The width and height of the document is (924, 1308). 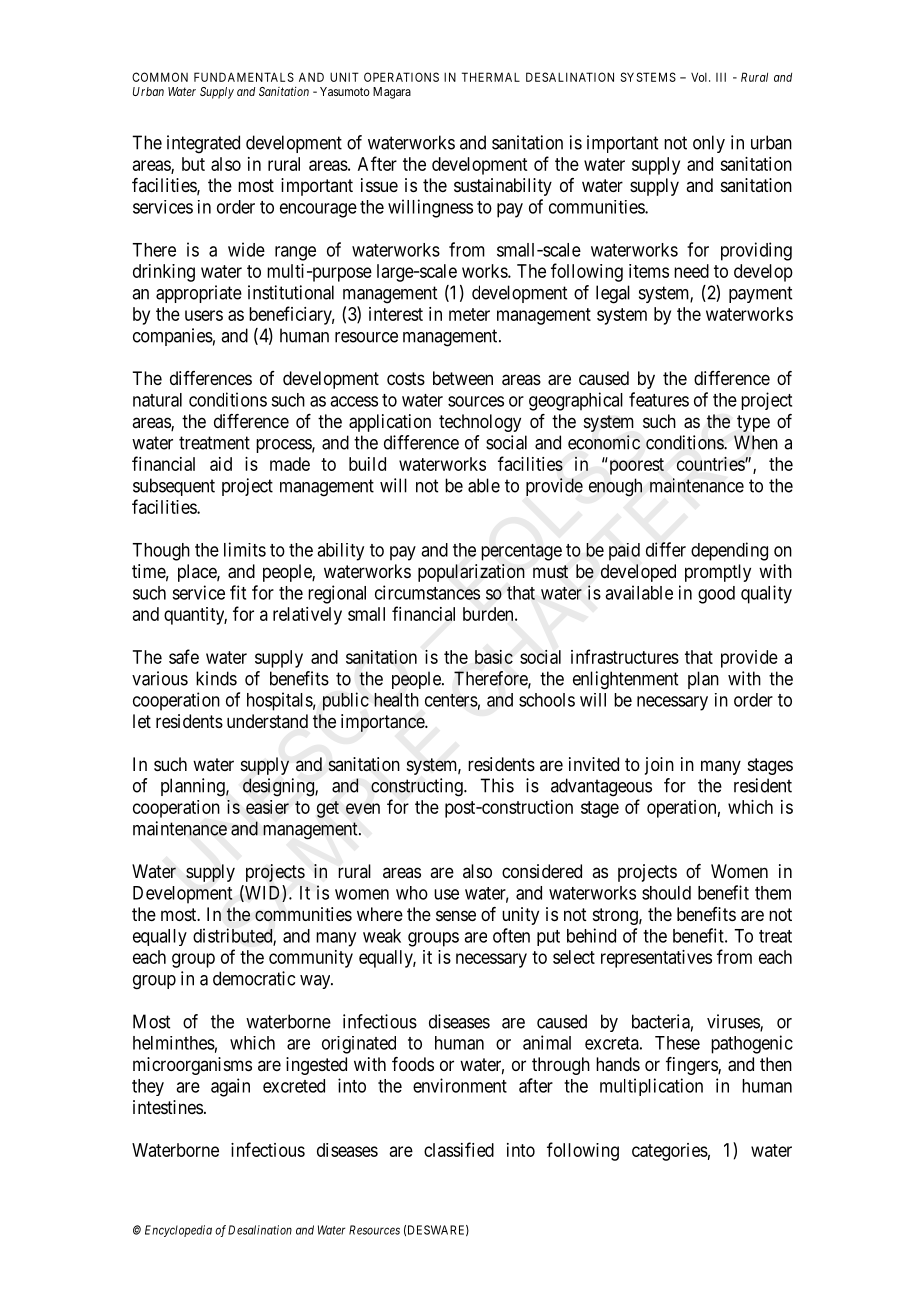 I want to click on technology, so click(x=480, y=423).
